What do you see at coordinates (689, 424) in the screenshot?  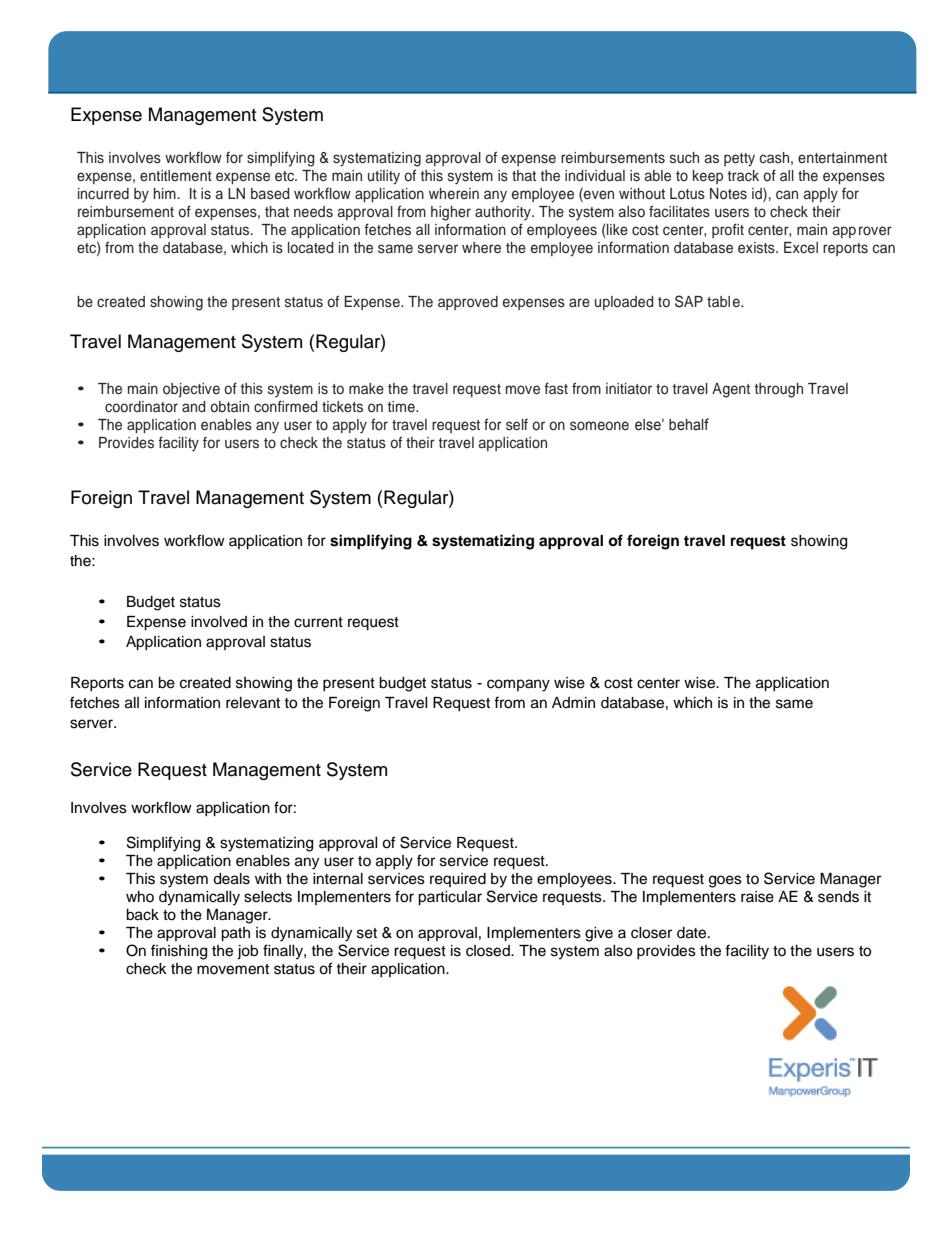 I see `behalf` at bounding box center [689, 424].
